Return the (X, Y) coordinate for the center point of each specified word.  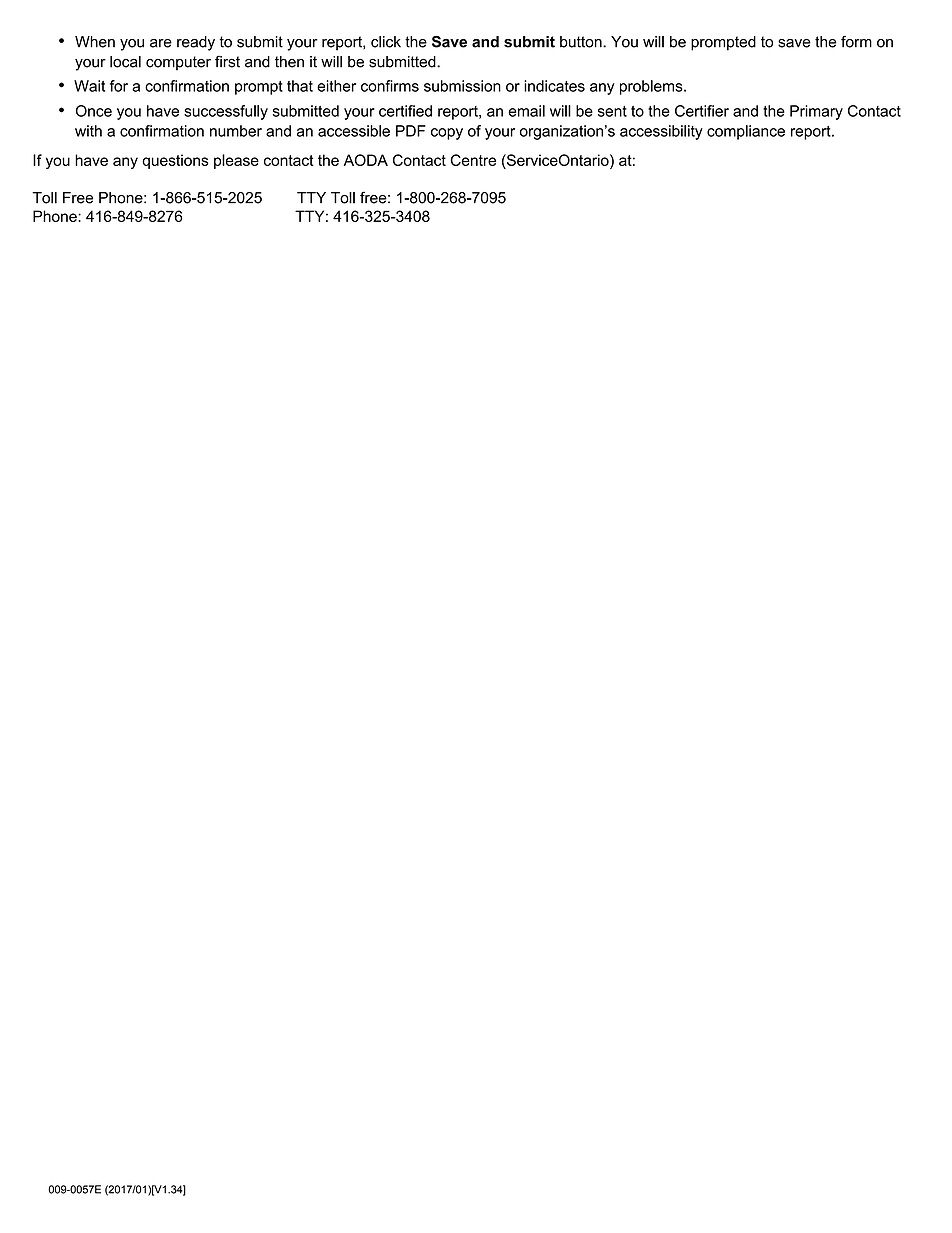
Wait (89, 86)
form (856, 42)
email (526, 111)
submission (462, 86)
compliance (746, 132)
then (289, 62)
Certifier (702, 111)
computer (178, 63)
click (386, 42)
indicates (554, 86)
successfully (226, 112)
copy (447, 134)
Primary (816, 112)
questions (175, 161)
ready (196, 43)
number (236, 131)
